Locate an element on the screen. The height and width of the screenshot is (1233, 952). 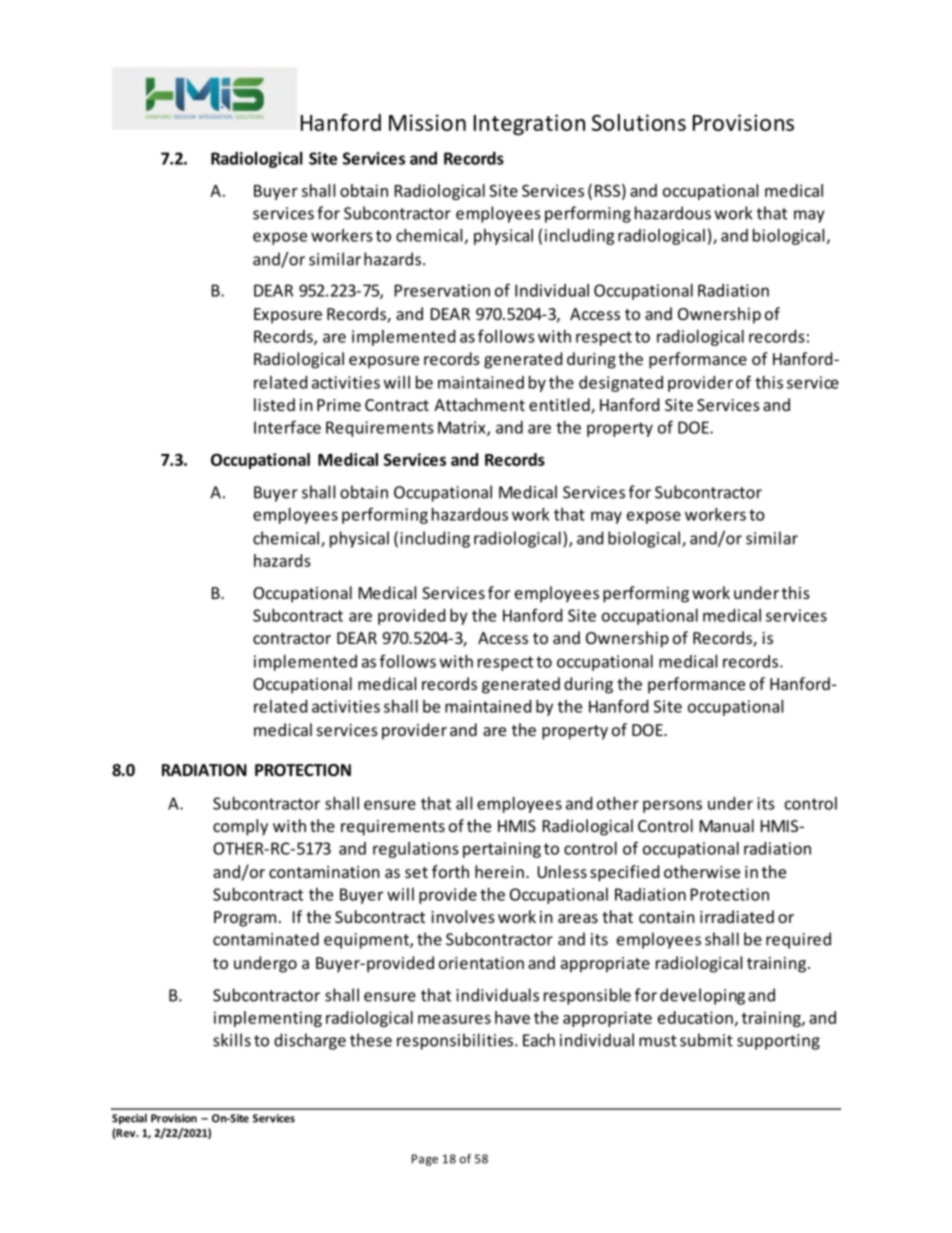
designated is located at coordinates (621, 384).
